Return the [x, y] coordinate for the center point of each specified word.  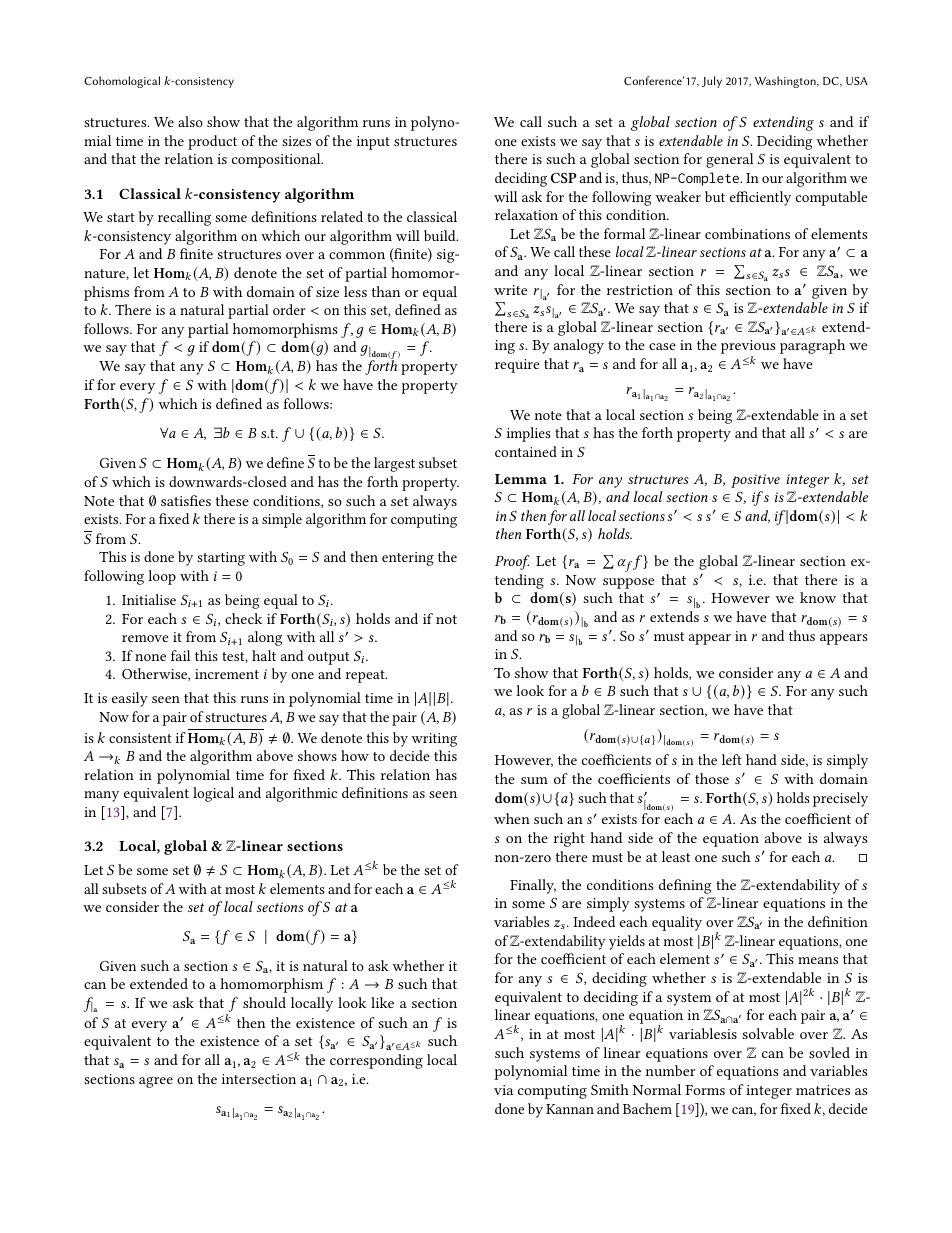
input [373, 143]
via [503, 1090]
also [190, 121]
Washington [786, 82]
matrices [823, 1090]
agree [156, 1082]
